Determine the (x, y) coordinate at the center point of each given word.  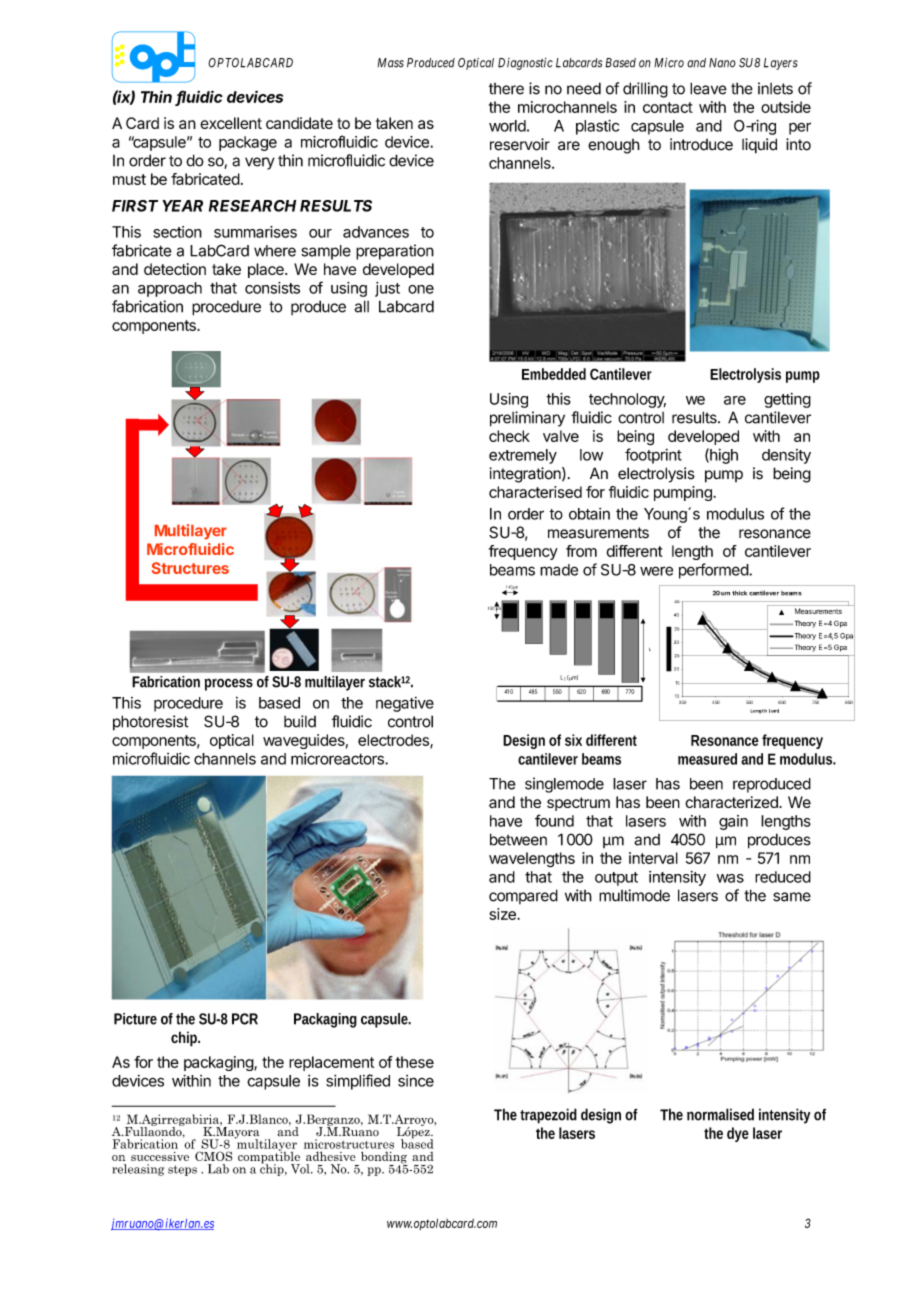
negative (405, 704)
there (506, 89)
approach (170, 289)
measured (707, 759)
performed (714, 571)
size (503, 914)
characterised (535, 492)
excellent (231, 123)
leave (708, 88)
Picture (135, 1019)
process (228, 684)
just (387, 289)
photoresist (150, 723)
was (730, 878)
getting (787, 400)
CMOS (213, 1156)
